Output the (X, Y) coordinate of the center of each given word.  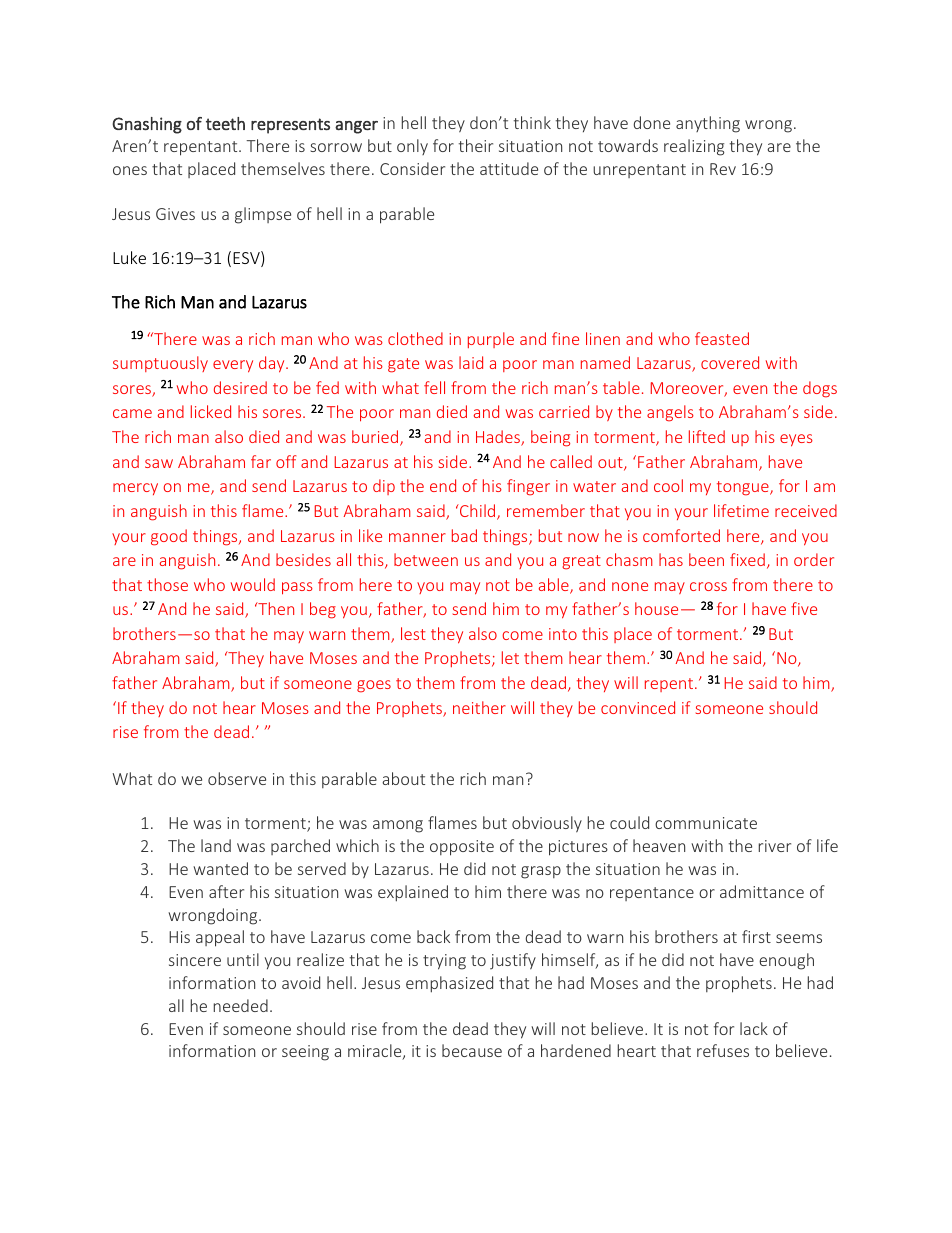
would (253, 584)
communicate (706, 823)
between (426, 559)
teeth (225, 123)
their (476, 145)
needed (241, 1005)
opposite (462, 848)
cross (708, 586)
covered (730, 362)
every (233, 366)
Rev (723, 169)
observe (237, 778)
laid (471, 362)
